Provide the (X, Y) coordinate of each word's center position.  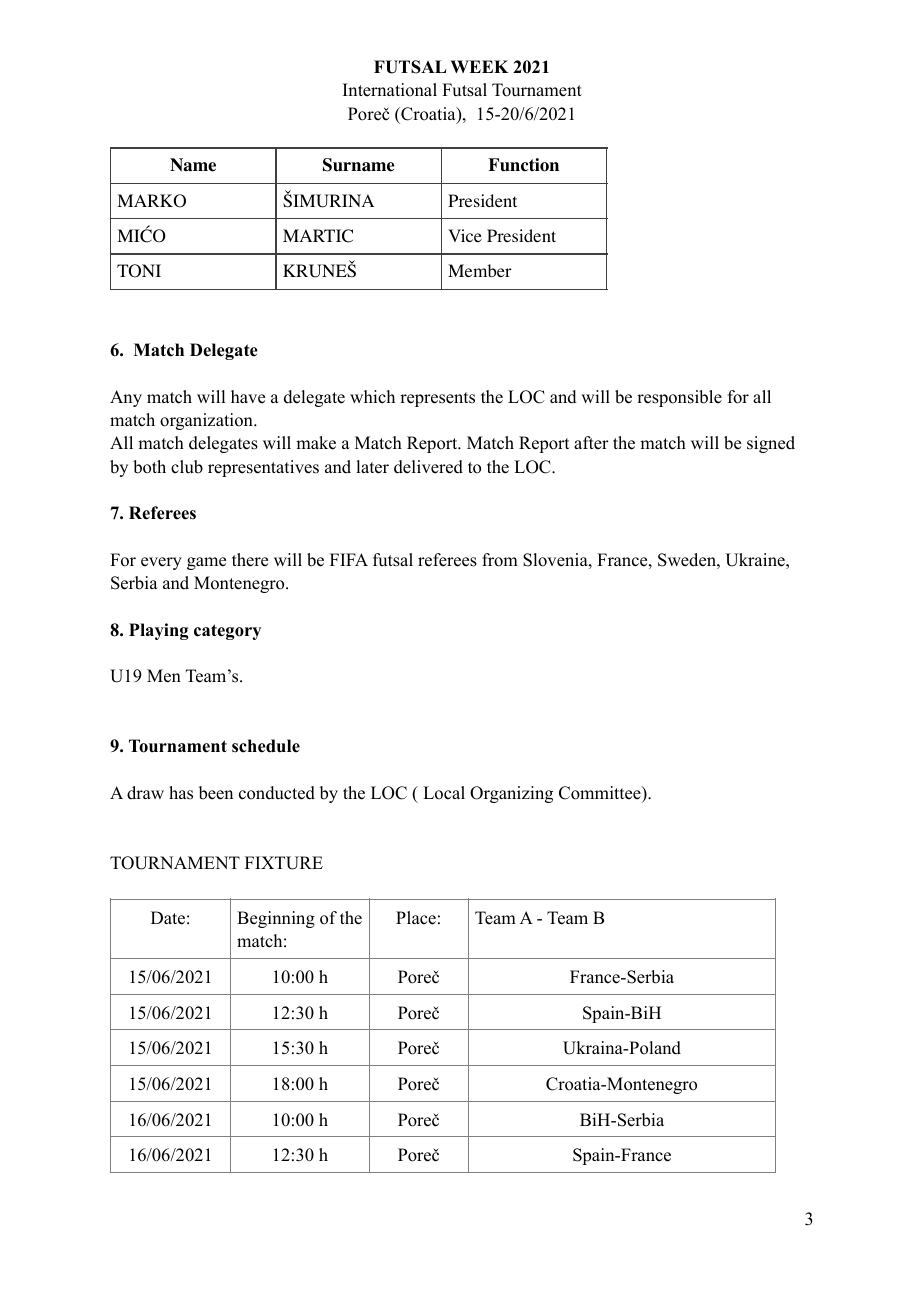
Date (168, 918)
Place (416, 918)
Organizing (511, 794)
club (187, 467)
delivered (428, 467)
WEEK (479, 66)
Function (523, 165)
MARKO (151, 201)
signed (771, 444)
